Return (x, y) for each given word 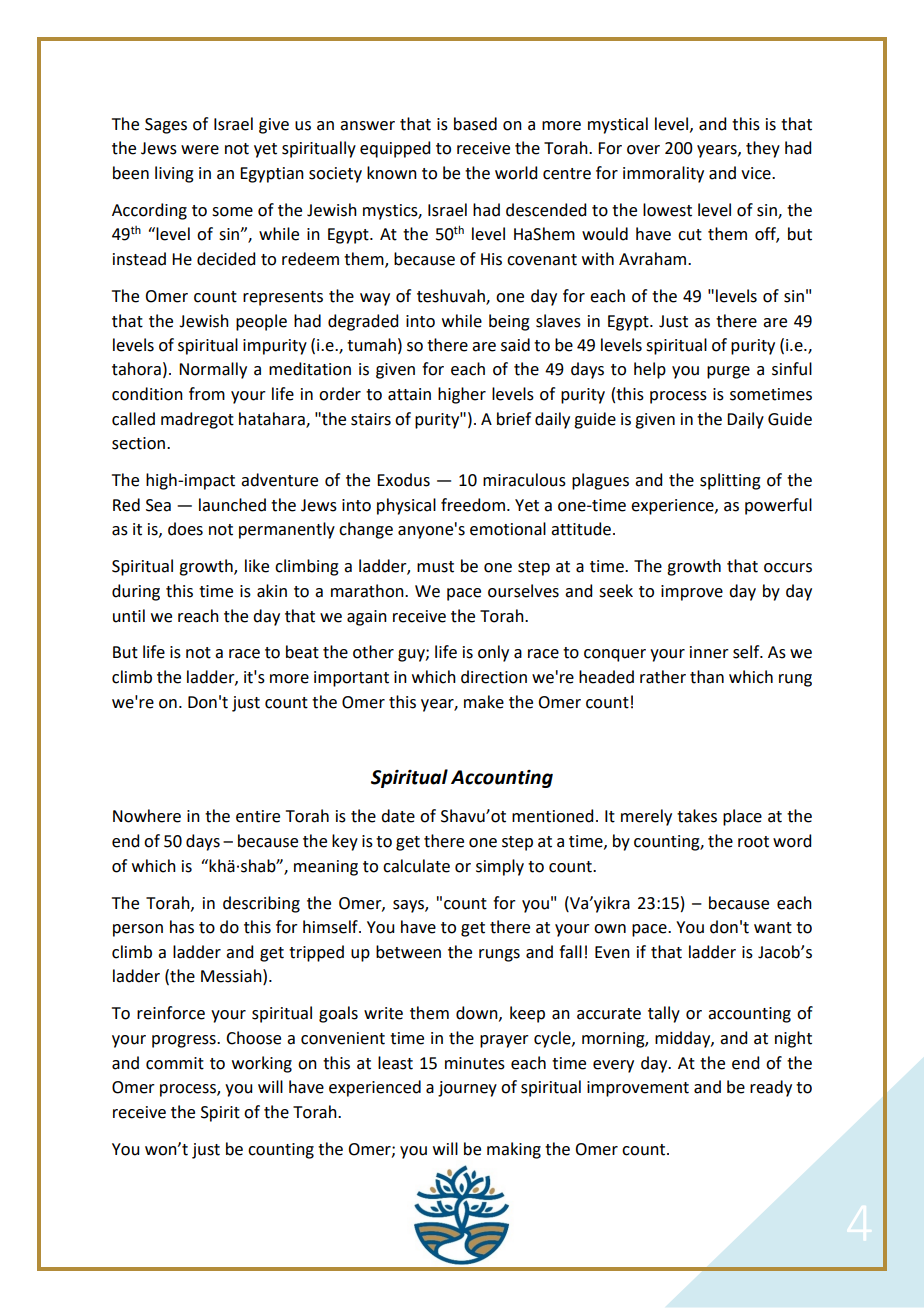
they (763, 149)
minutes (475, 1063)
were (200, 150)
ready (771, 1088)
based (475, 124)
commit (175, 1063)
